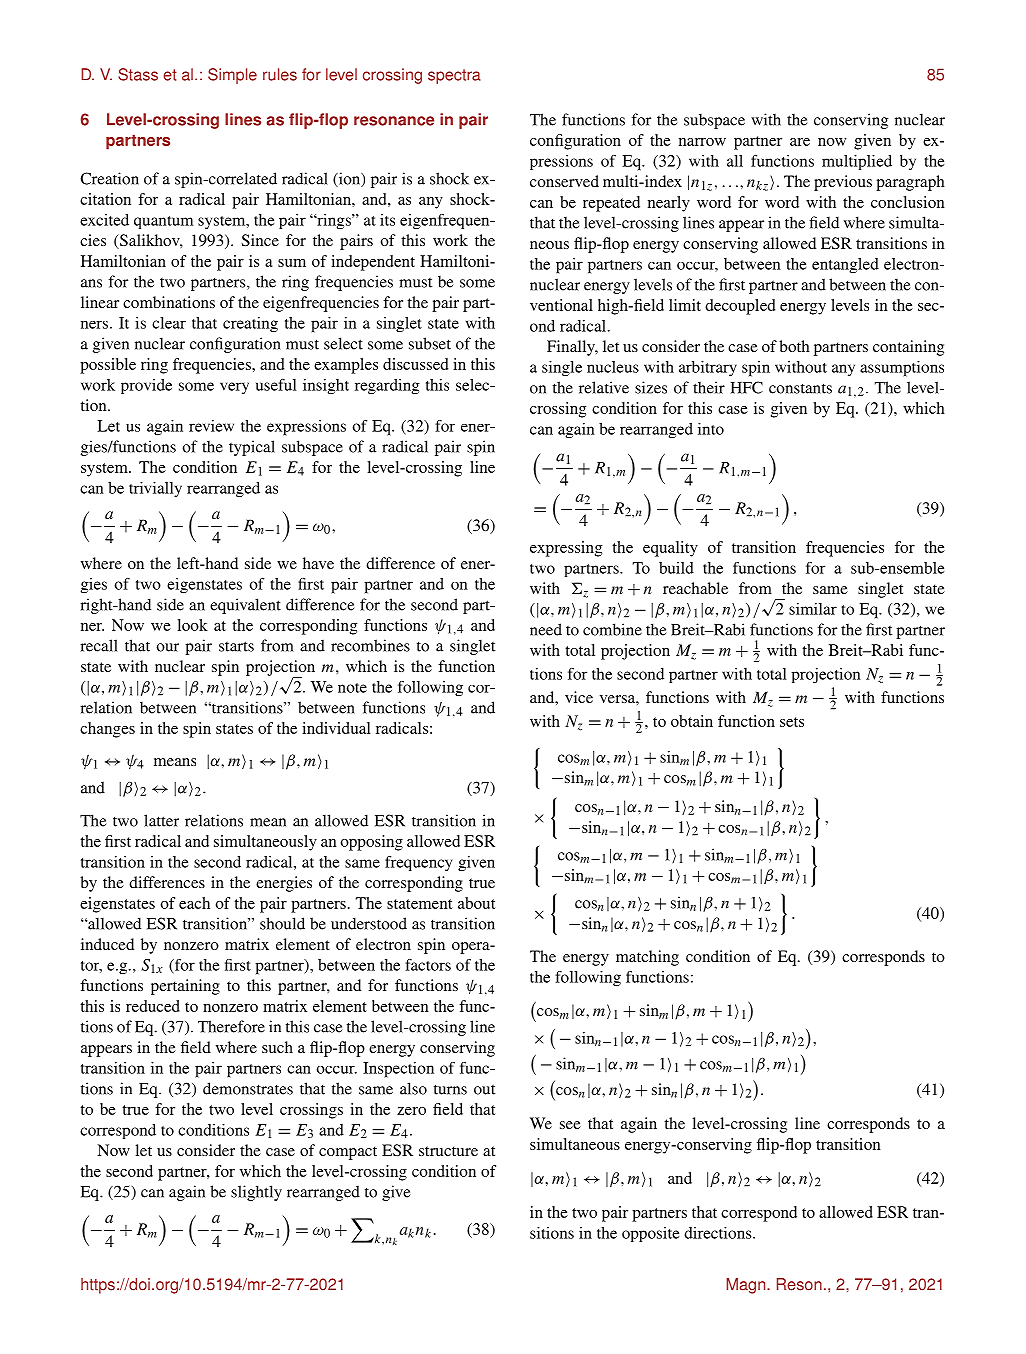  I want to click on spectra, so click(454, 76).
